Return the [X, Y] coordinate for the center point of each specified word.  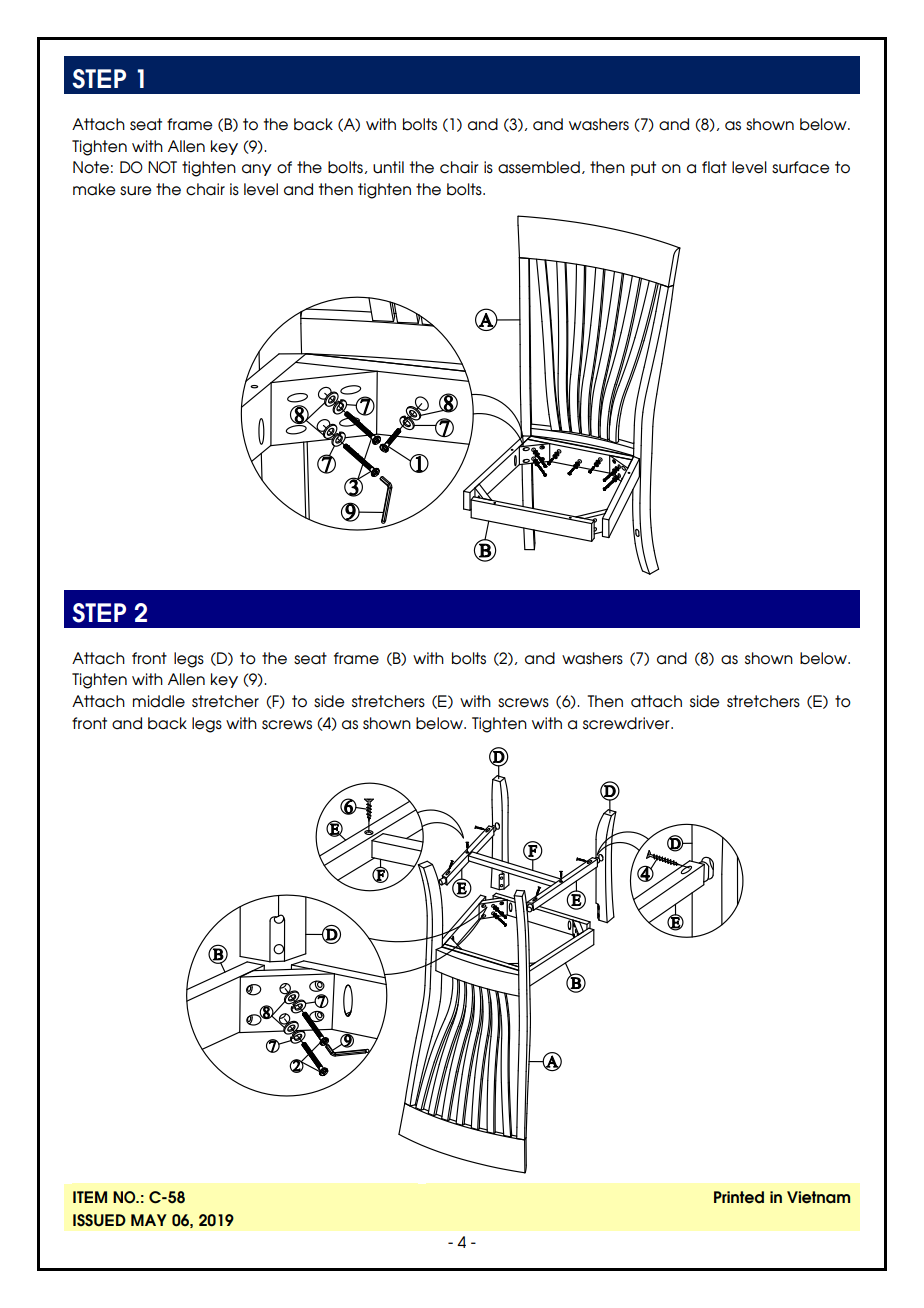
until [388, 167]
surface [801, 167]
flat [714, 167]
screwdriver [627, 723]
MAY [149, 1220]
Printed [739, 1197]
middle [159, 701]
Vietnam [818, 1197]
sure [136, 191]
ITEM [90, 1197]
